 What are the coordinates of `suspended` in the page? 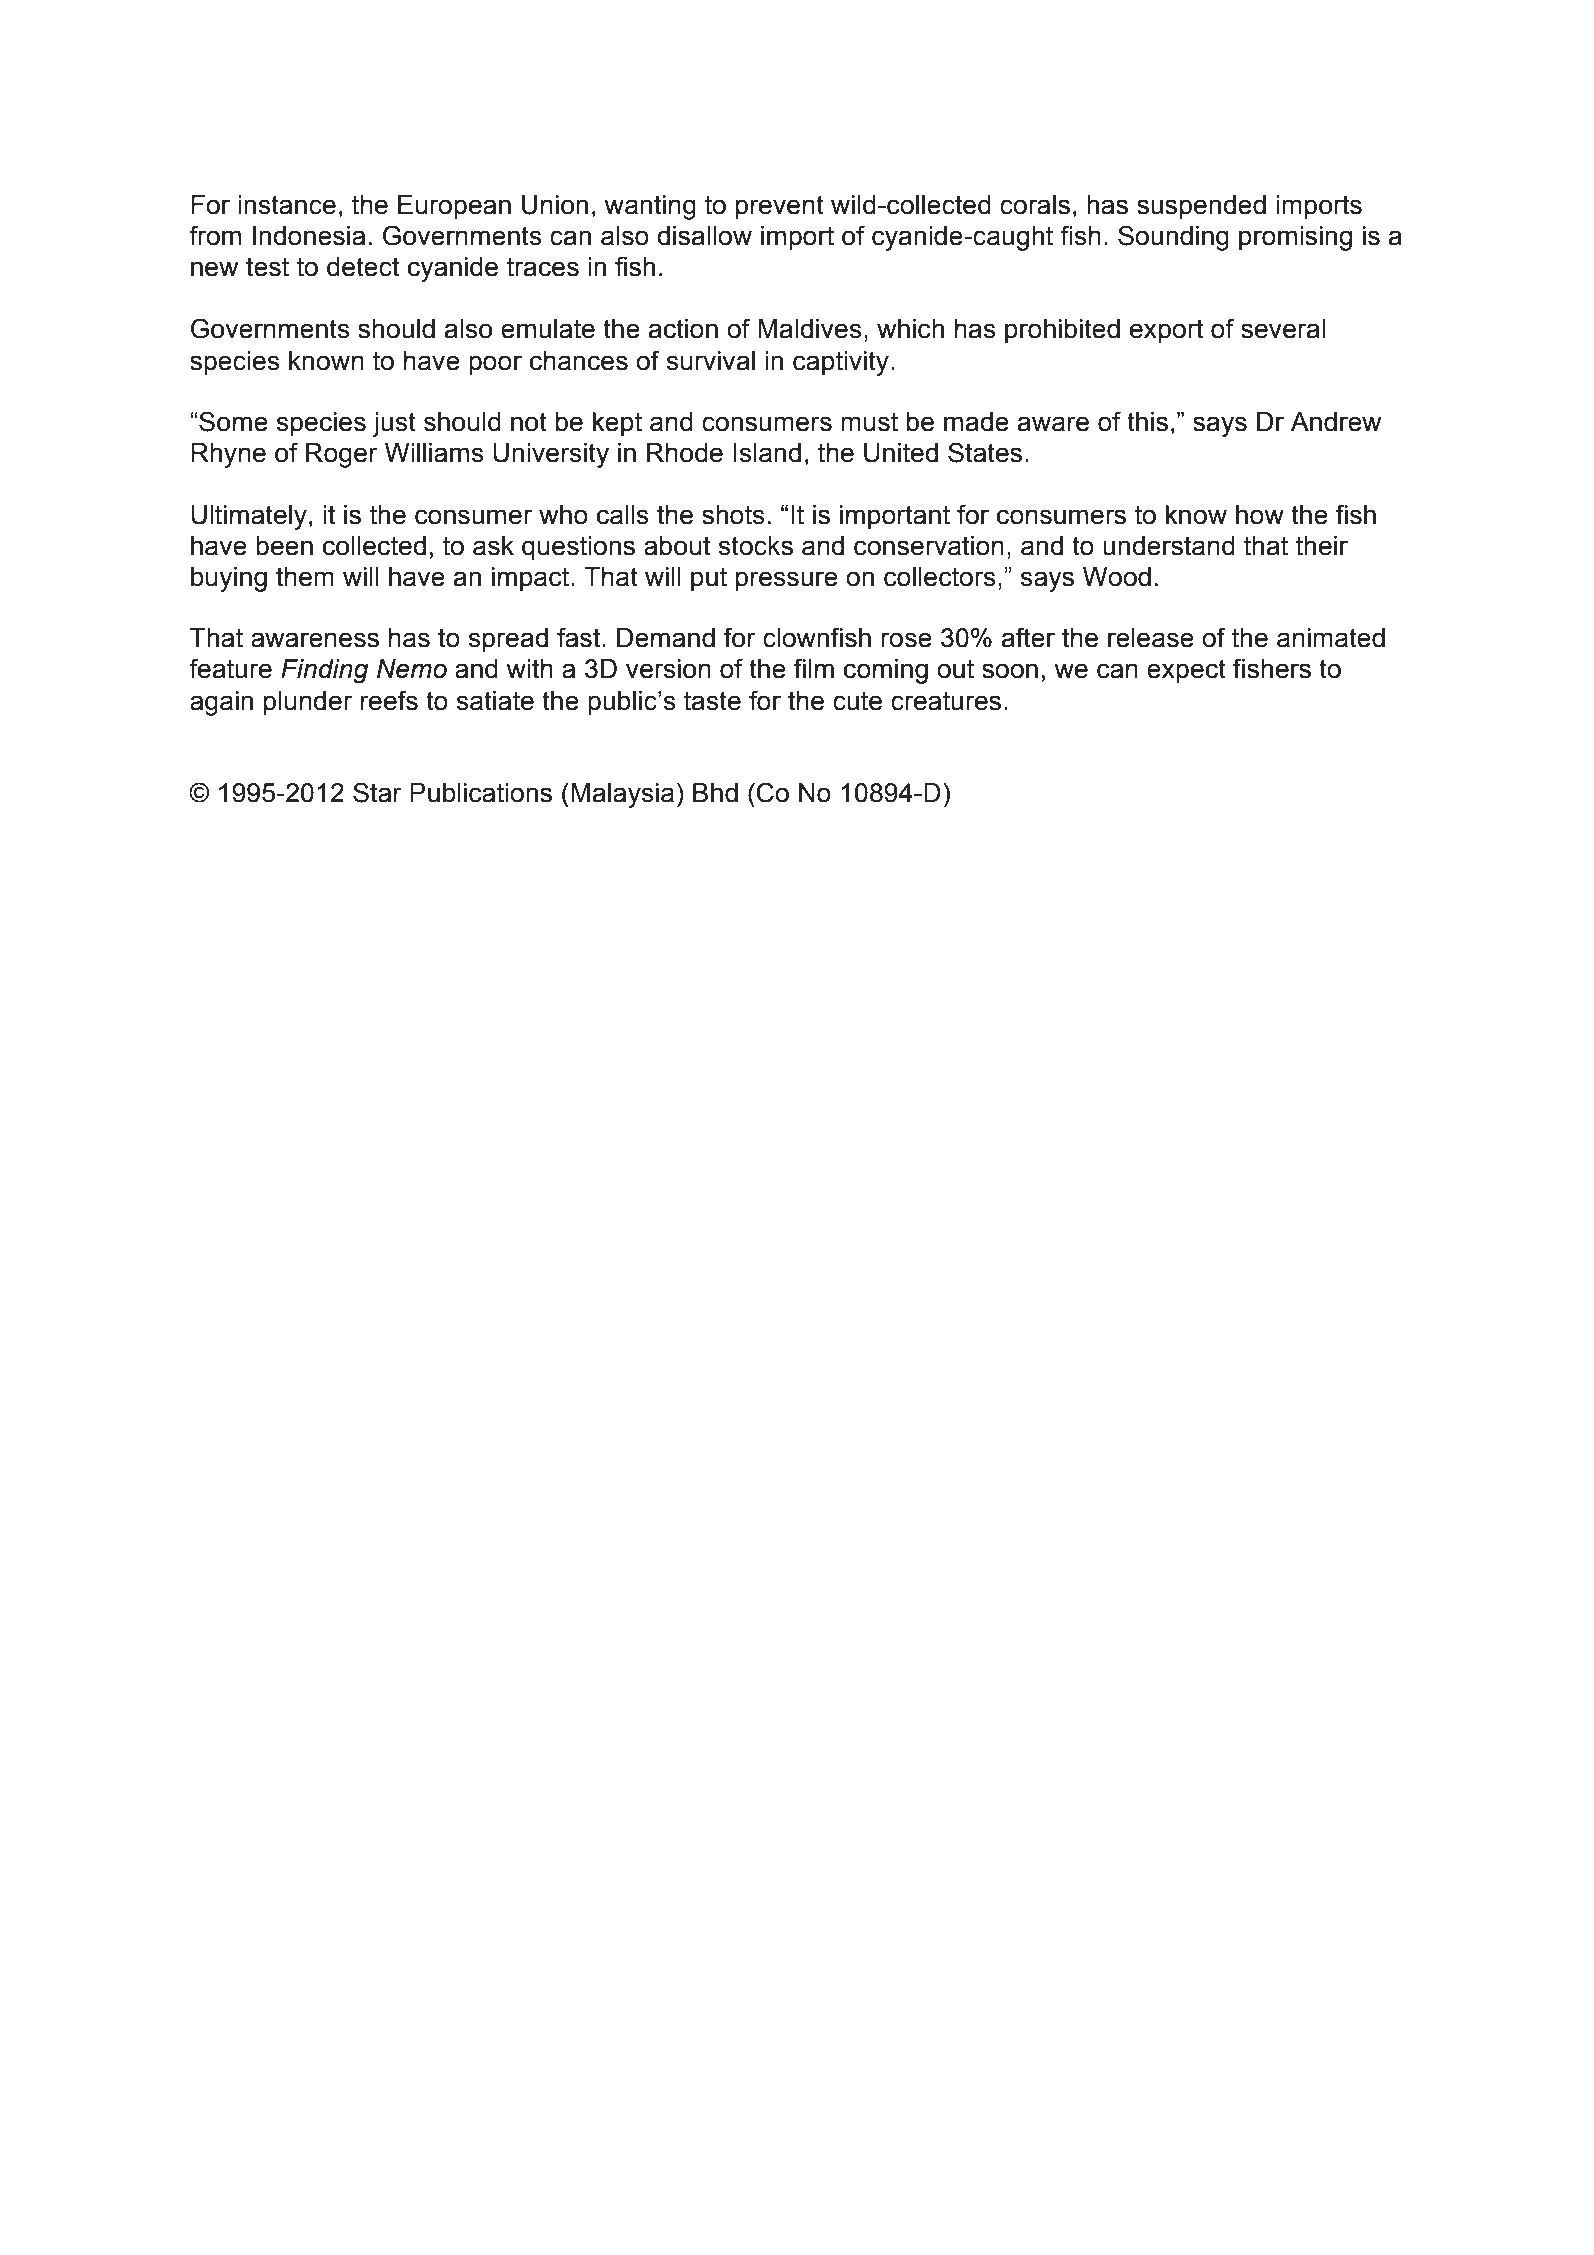 It's located at (1201, 207).
